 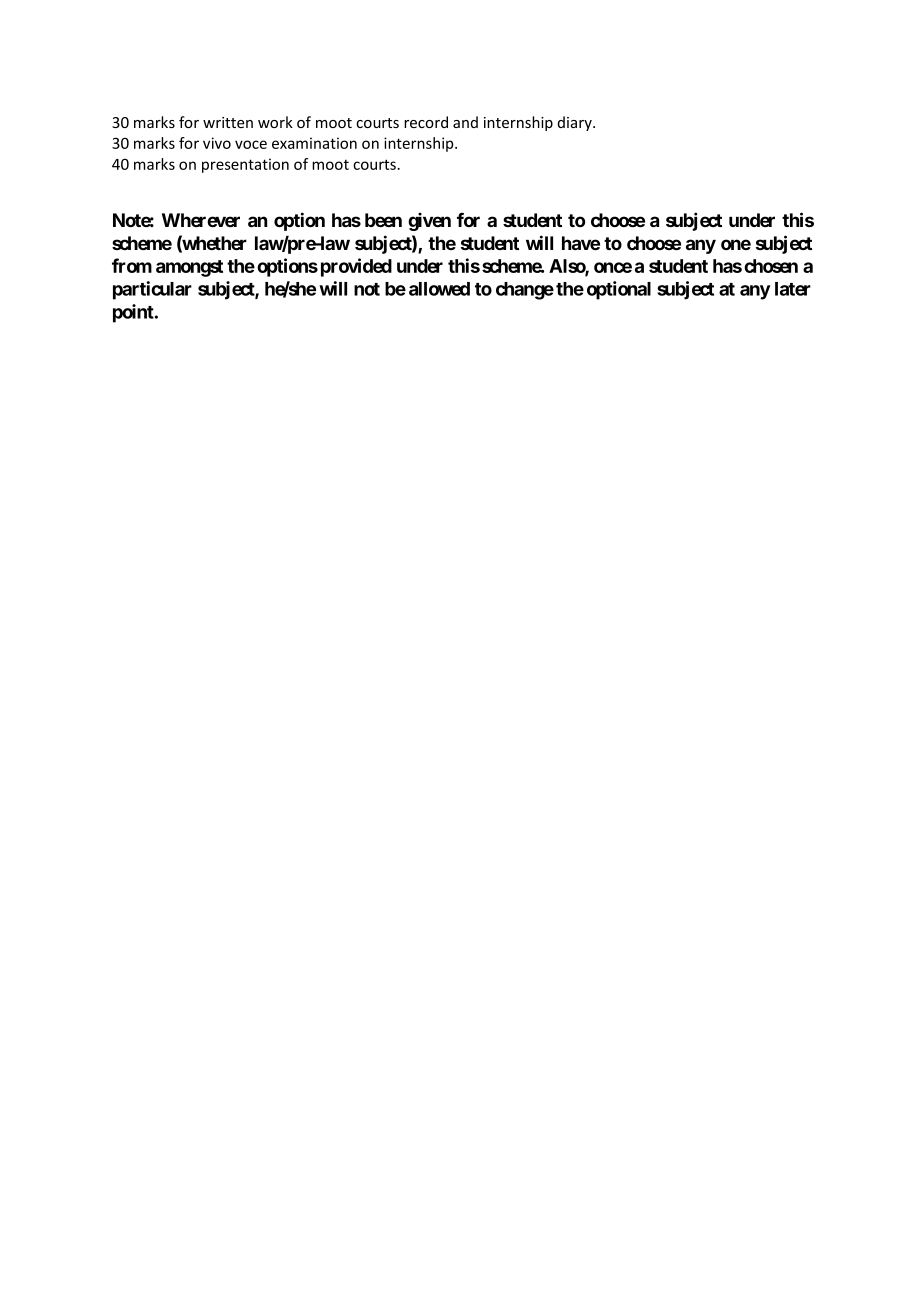 I want to click on examination, so click(x=314, y=143).
